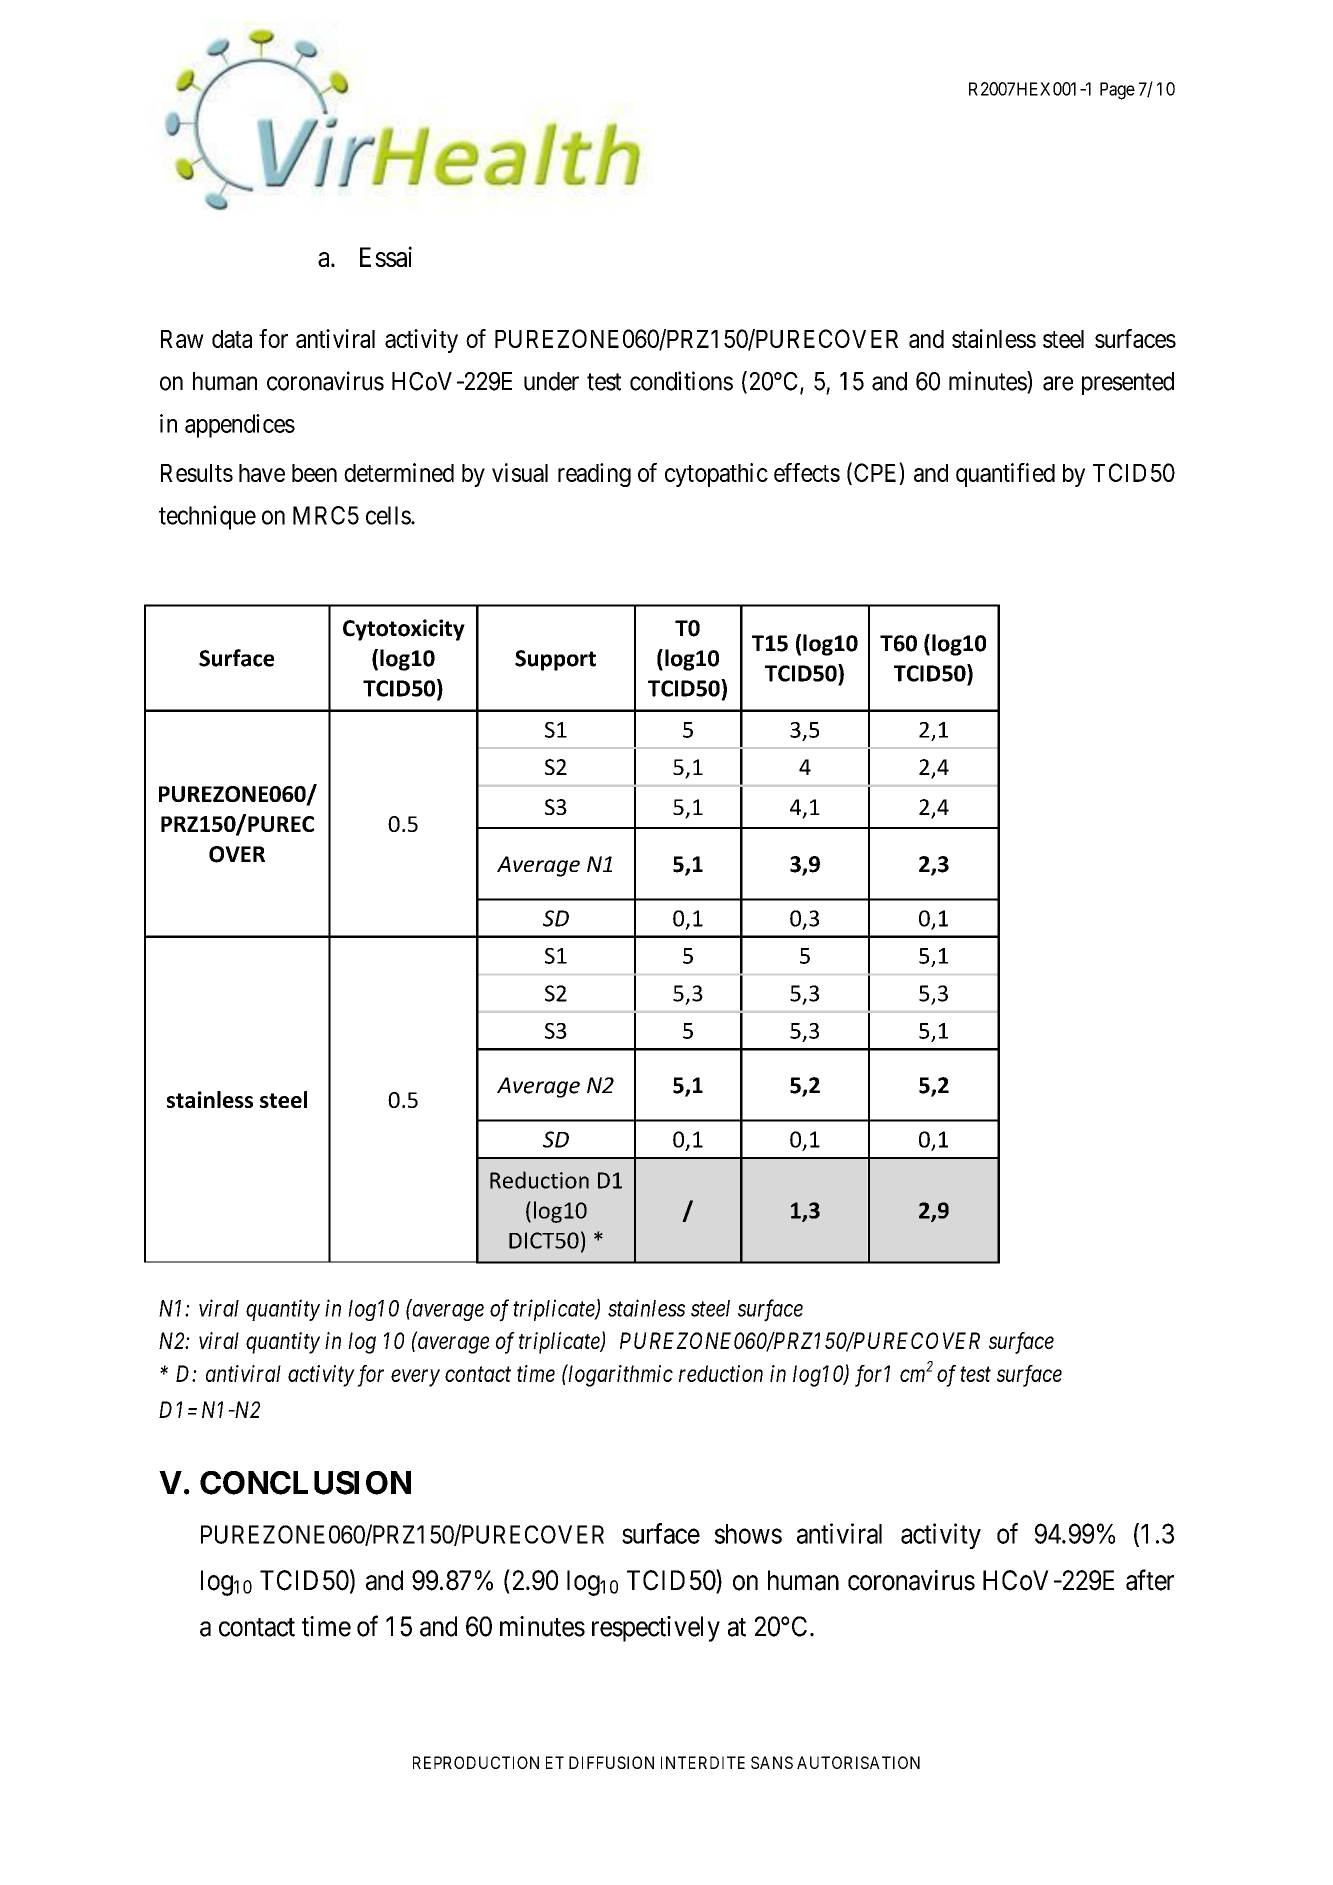 This page has width=1333, height=1885. Describe the element at coordinates (232, 339) in the page. I see `data` at that location.
